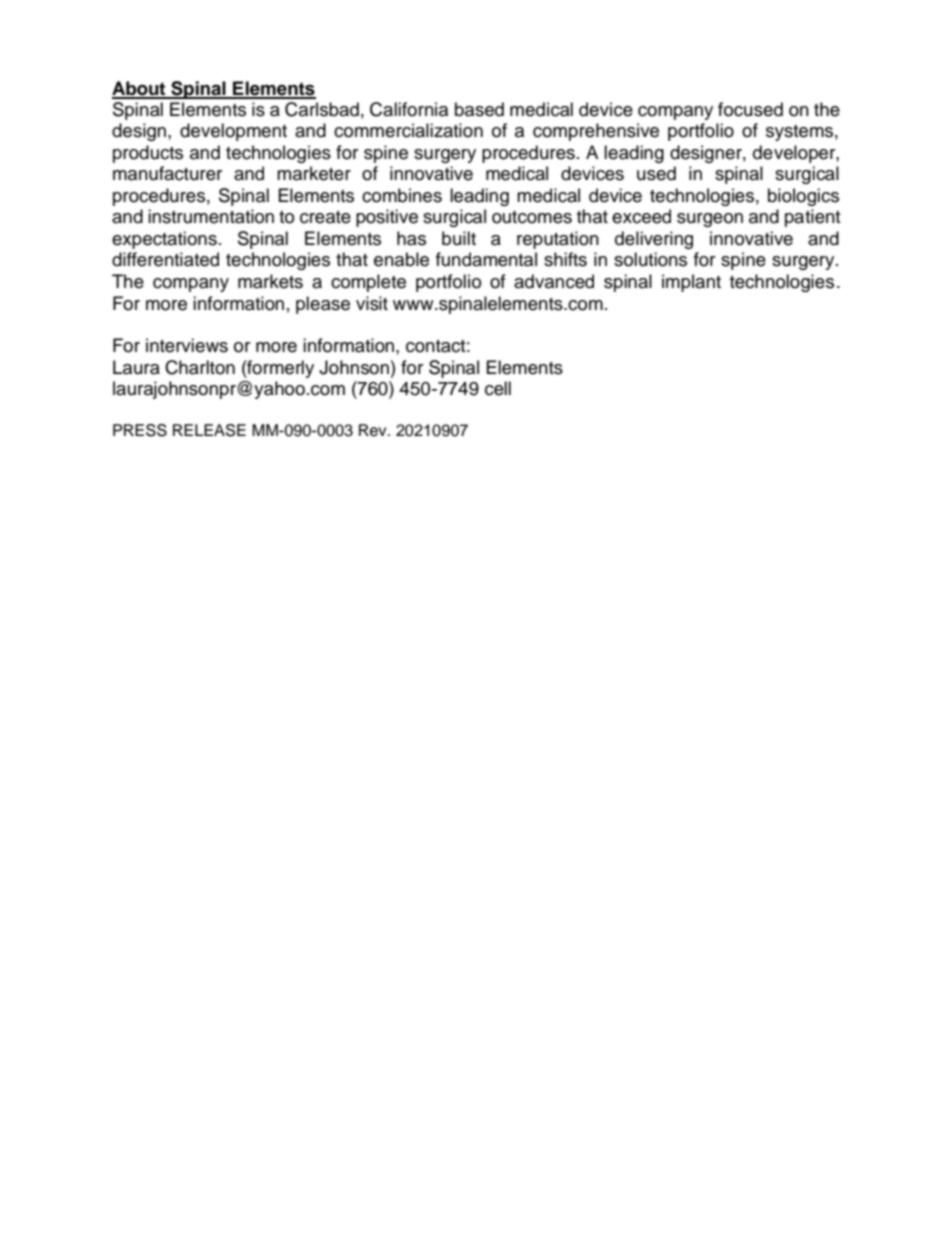  Describe the element at coordinates (209, 430) in the screenshot. I see `RELEASE` at that location.
